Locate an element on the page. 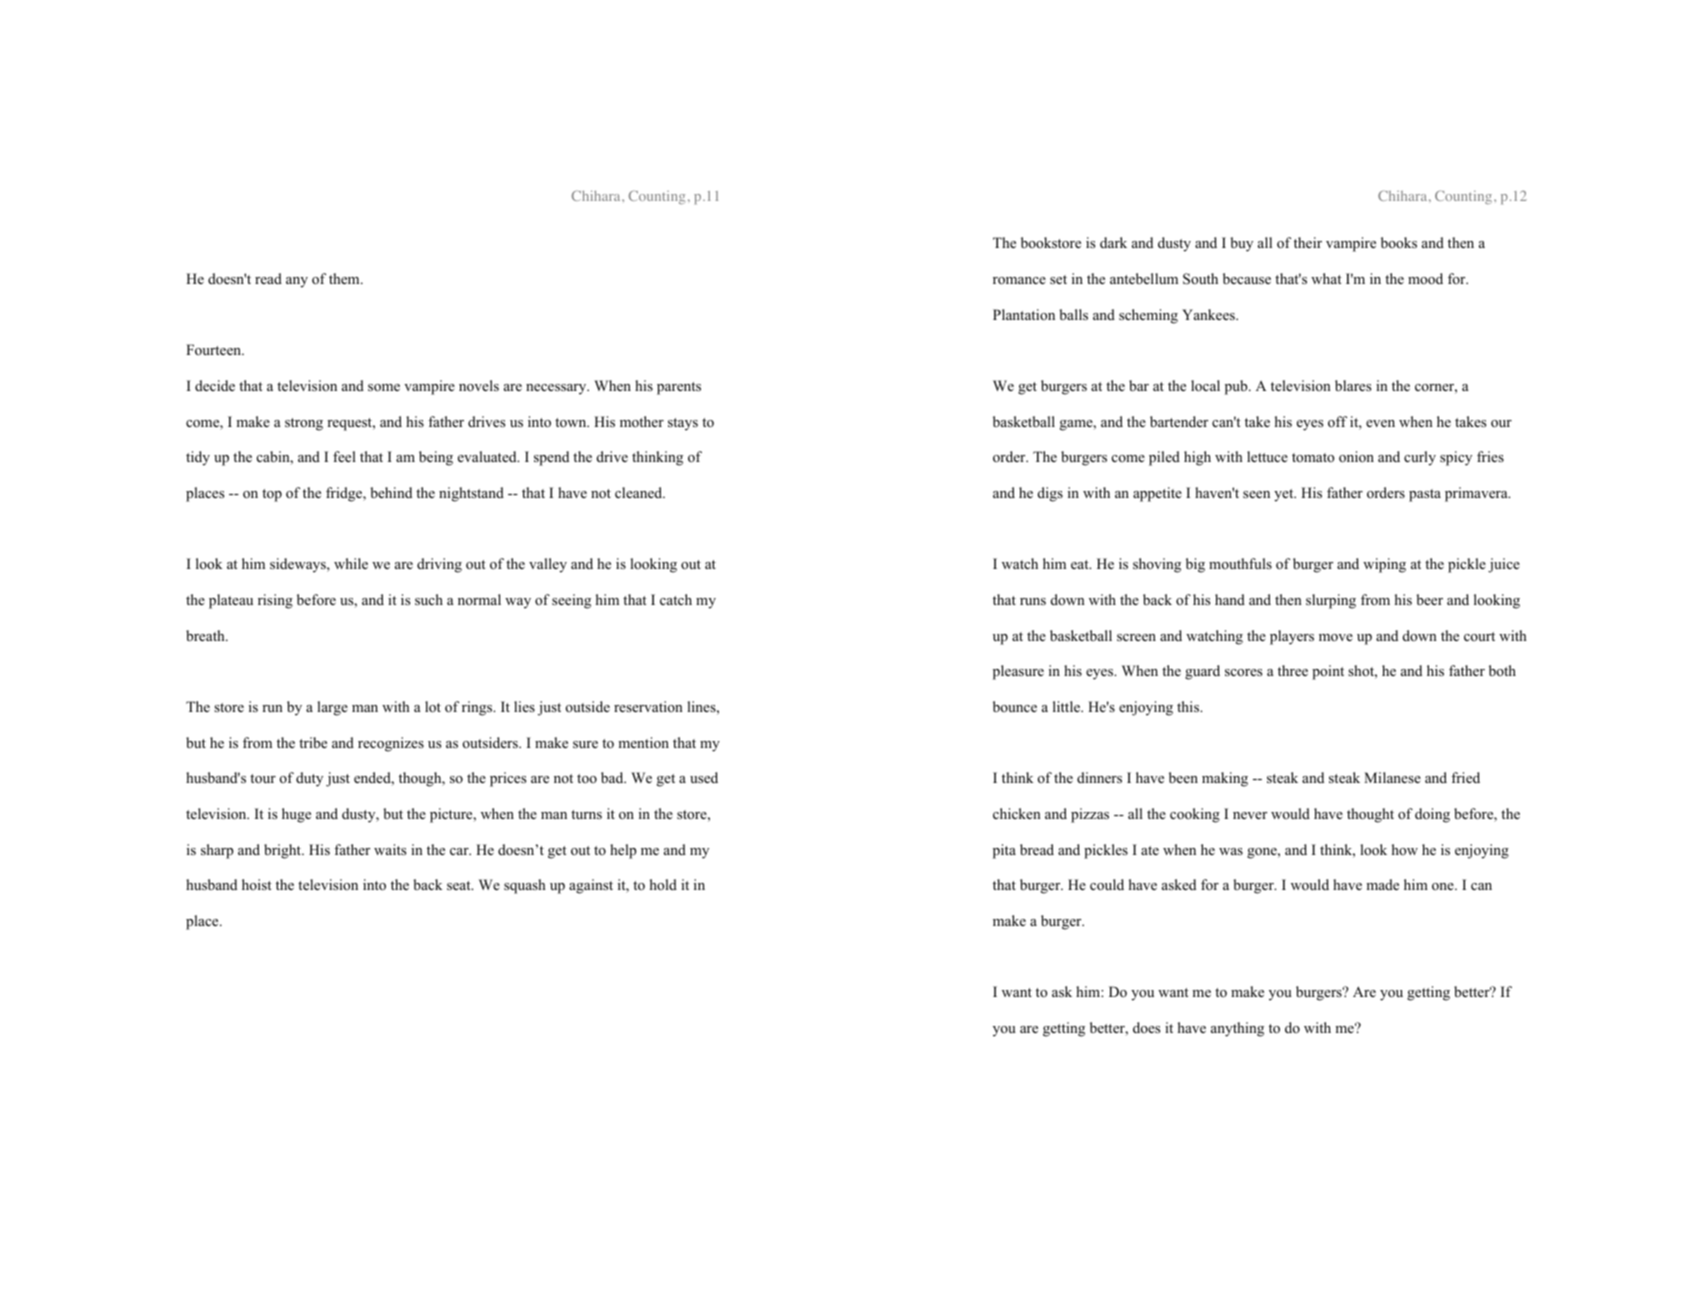  them is located at coordinates (345, 278).
